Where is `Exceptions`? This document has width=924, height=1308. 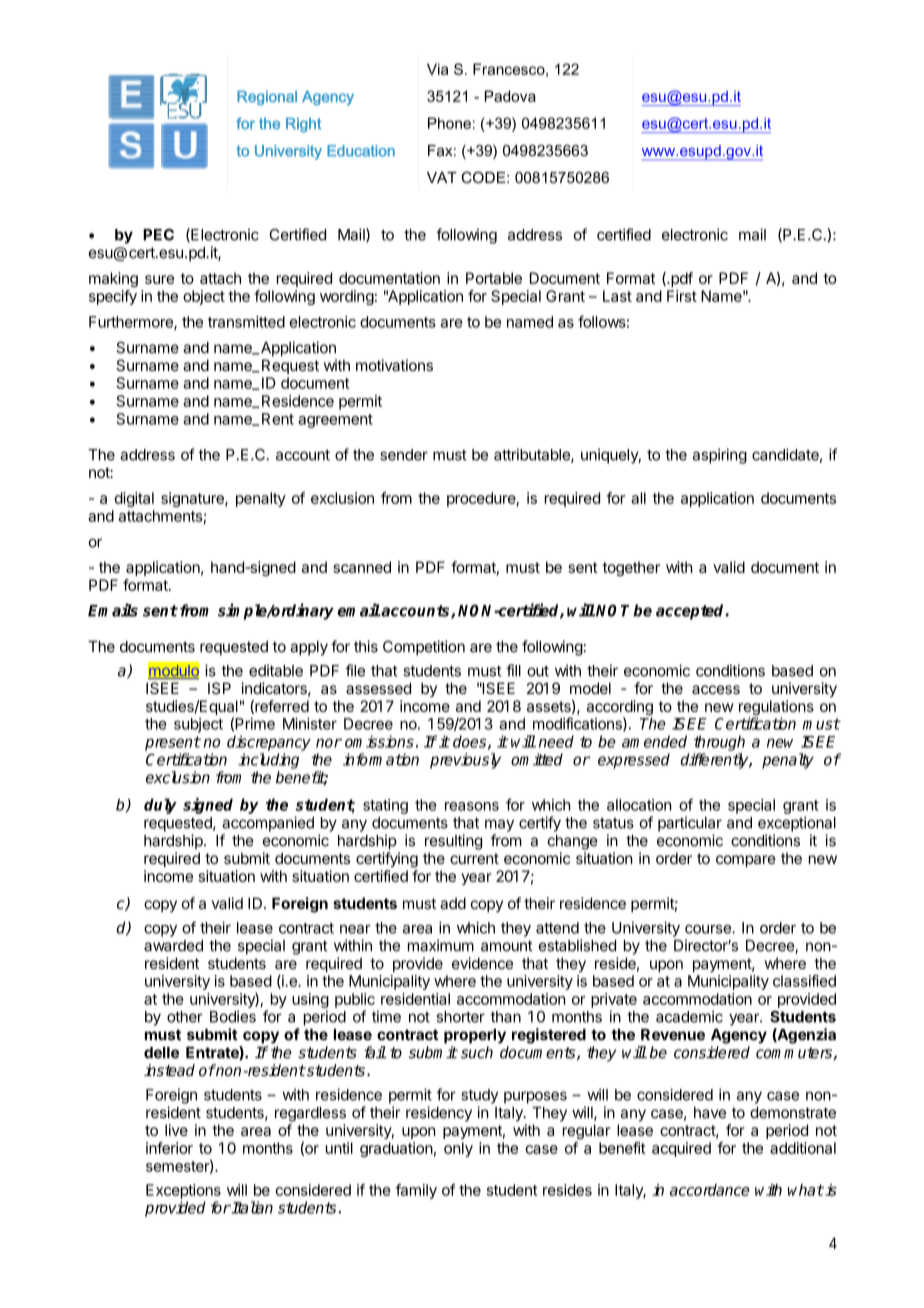 Exceptions is located at coordinates (183, 1191).
